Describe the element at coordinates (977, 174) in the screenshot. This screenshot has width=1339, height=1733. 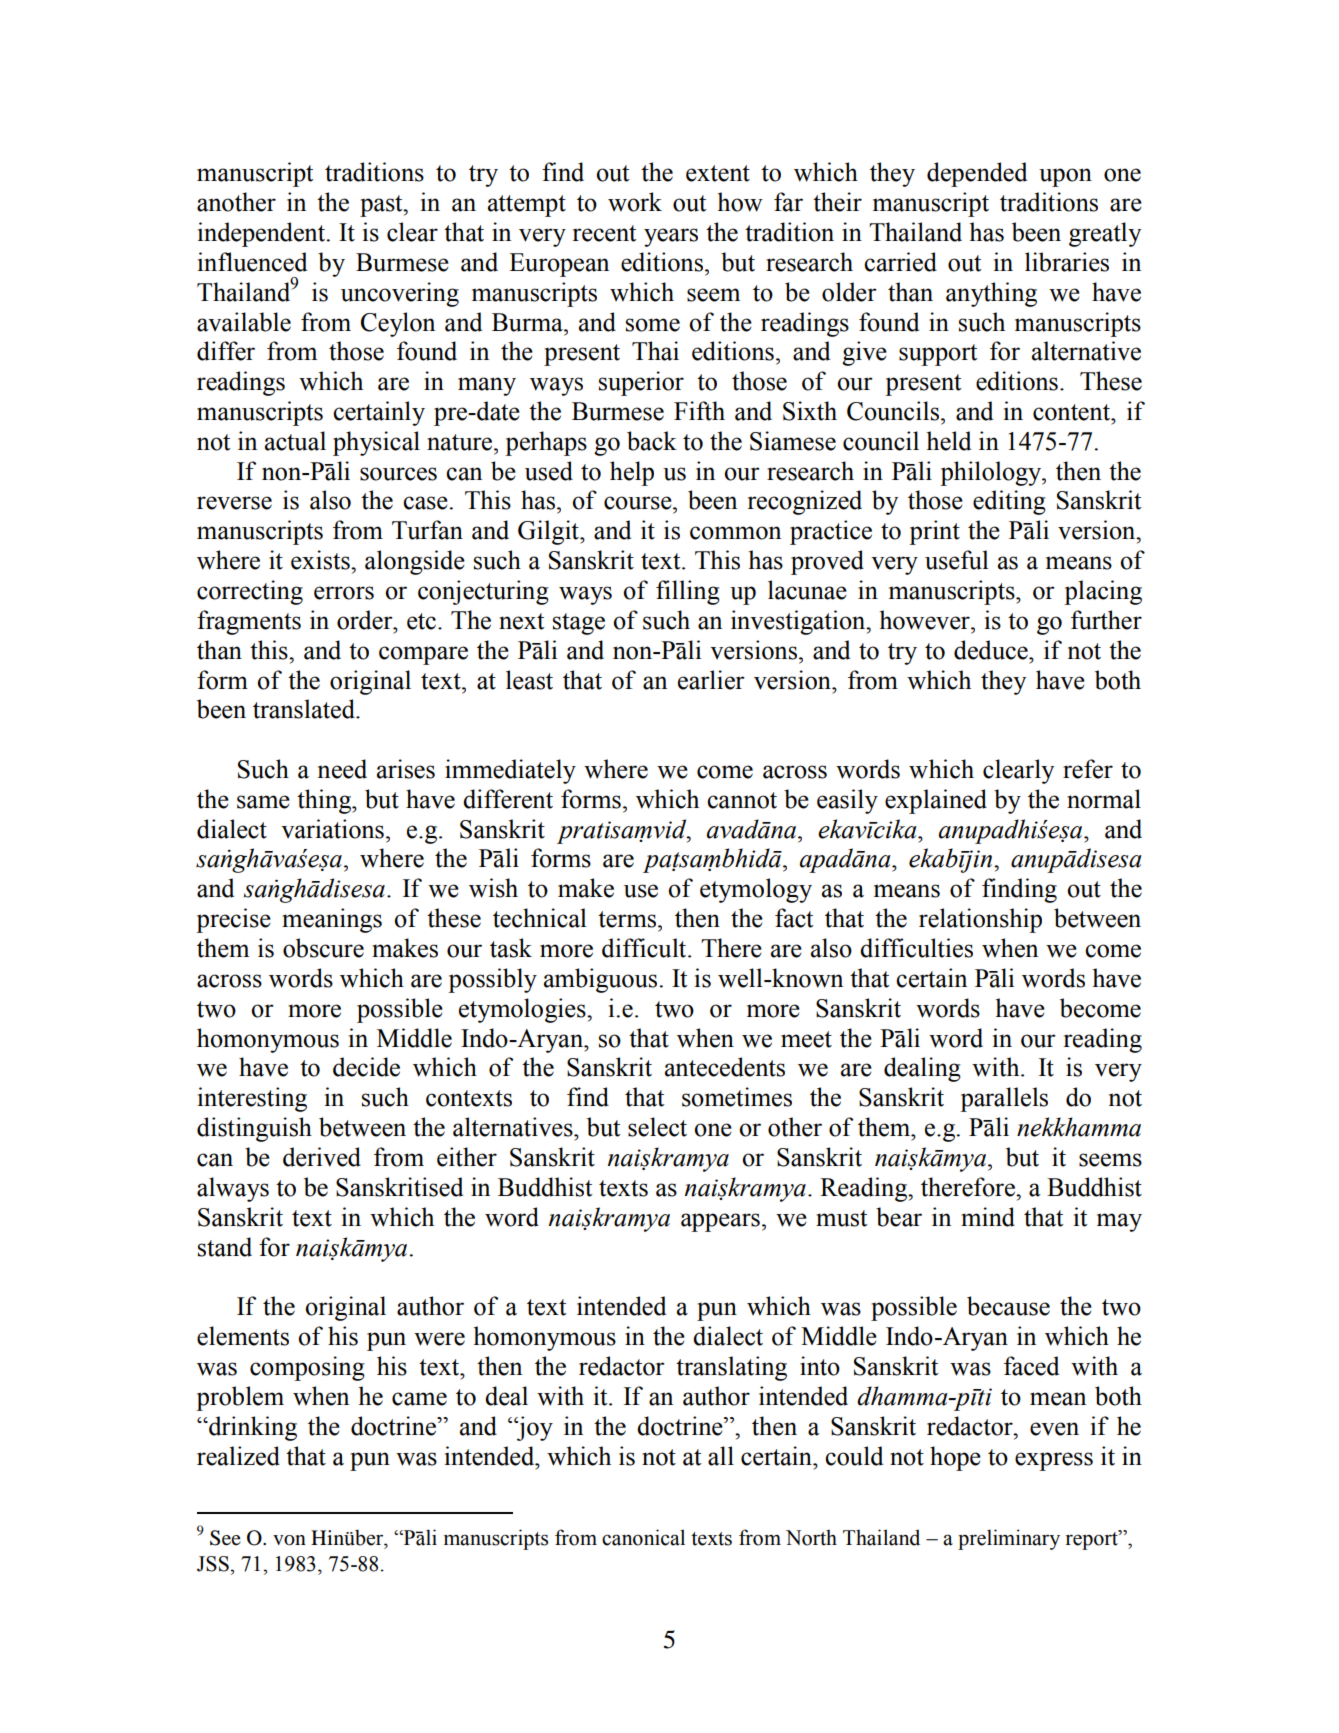
I see `depended` at that location.
